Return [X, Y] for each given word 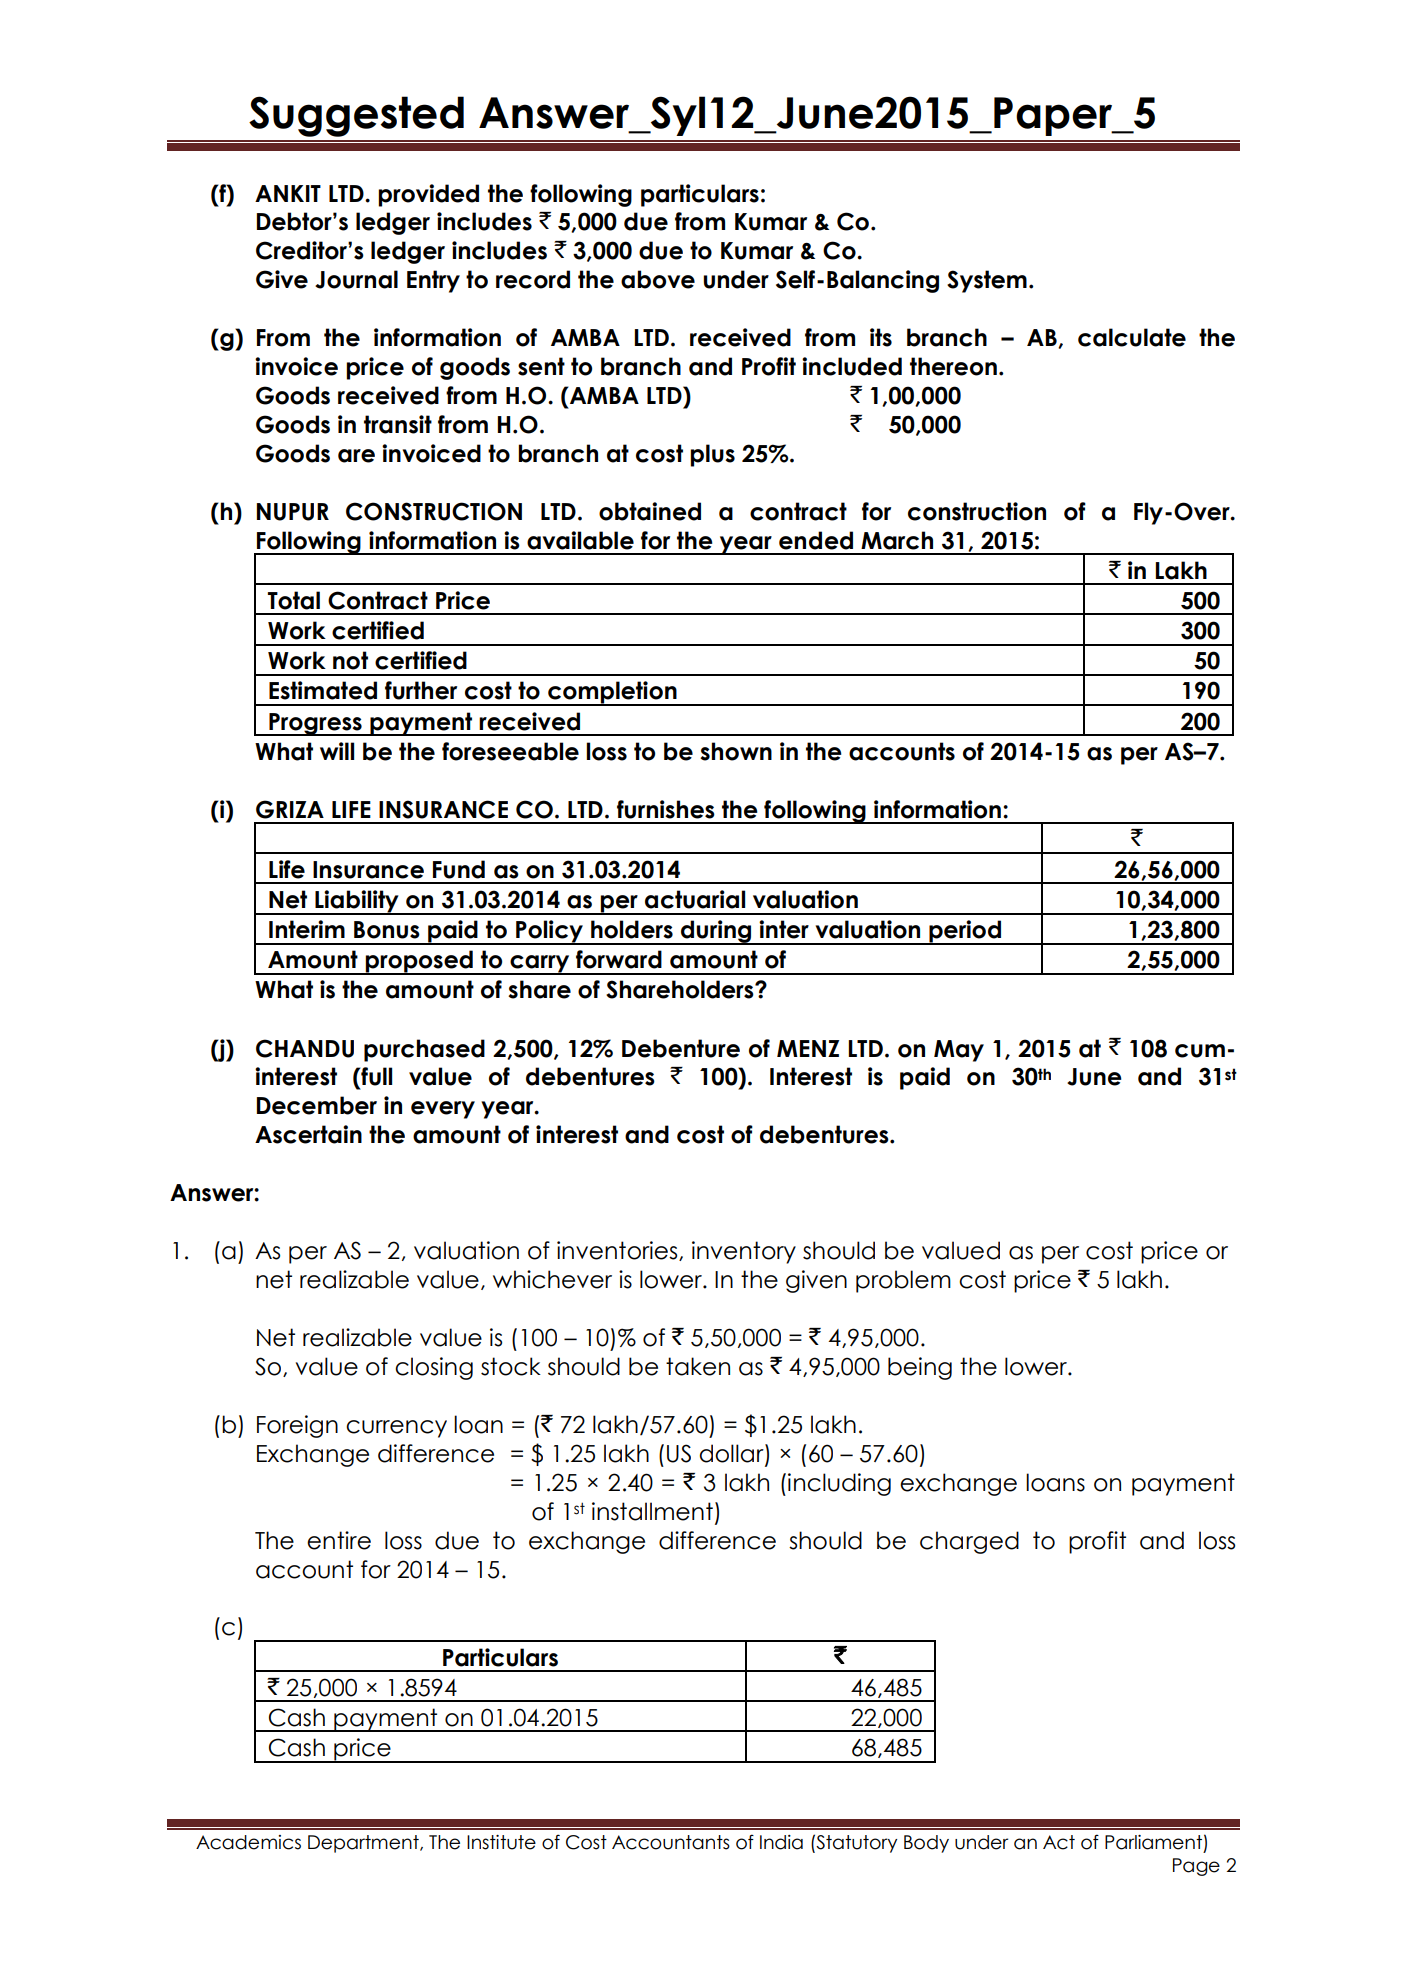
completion [612, 693]
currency [396, 1429]
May [959, 1051]
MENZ [808, 1048]
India [781, 1842]
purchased [424, 1050]
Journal [356, 279]
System [987, 281]
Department [364, 1844]
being [920, 1368]
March [897, 540]
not [350, 660]
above [658, 279]
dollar [733, 1454]
